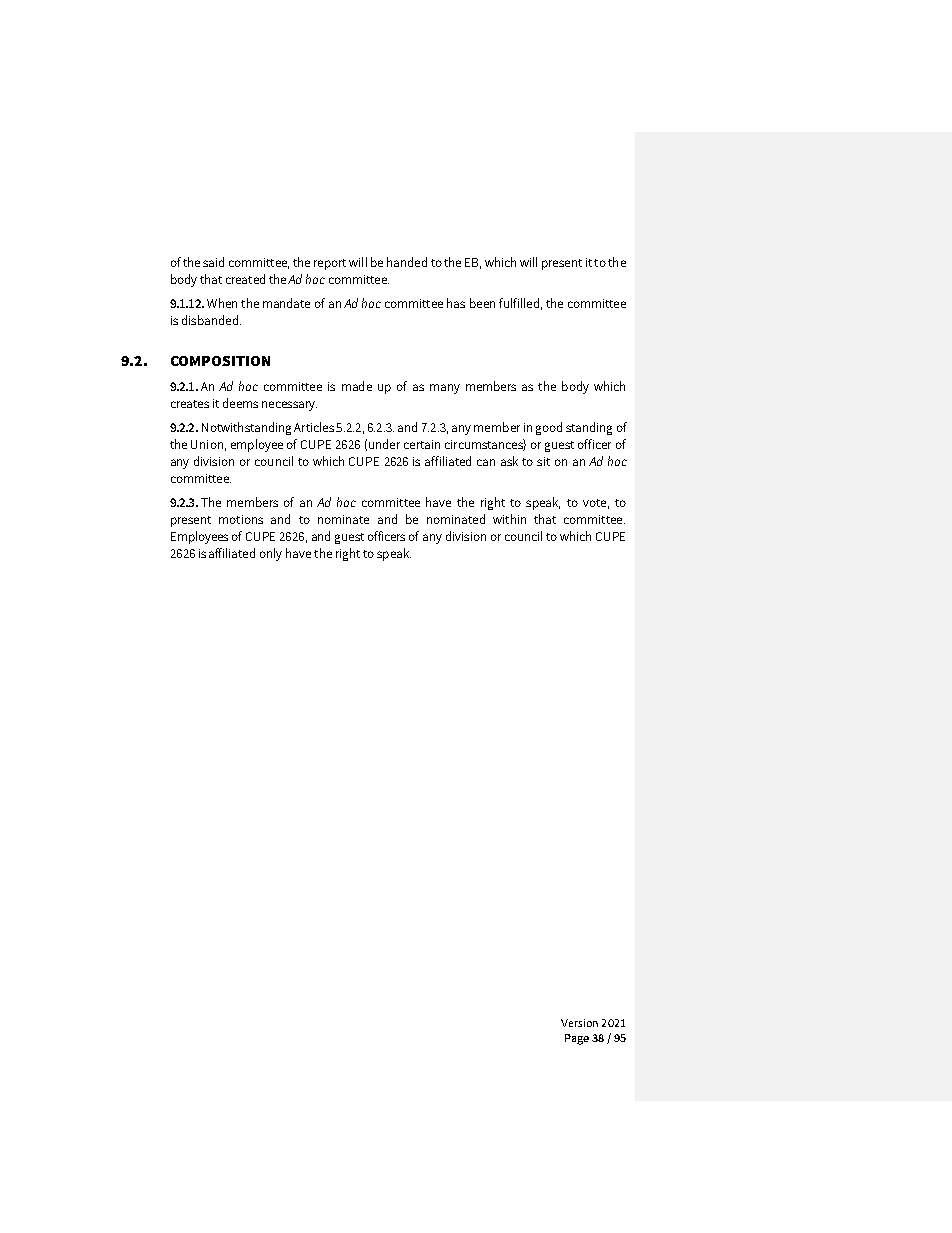  I want to click on ask, so click(509, 461).
